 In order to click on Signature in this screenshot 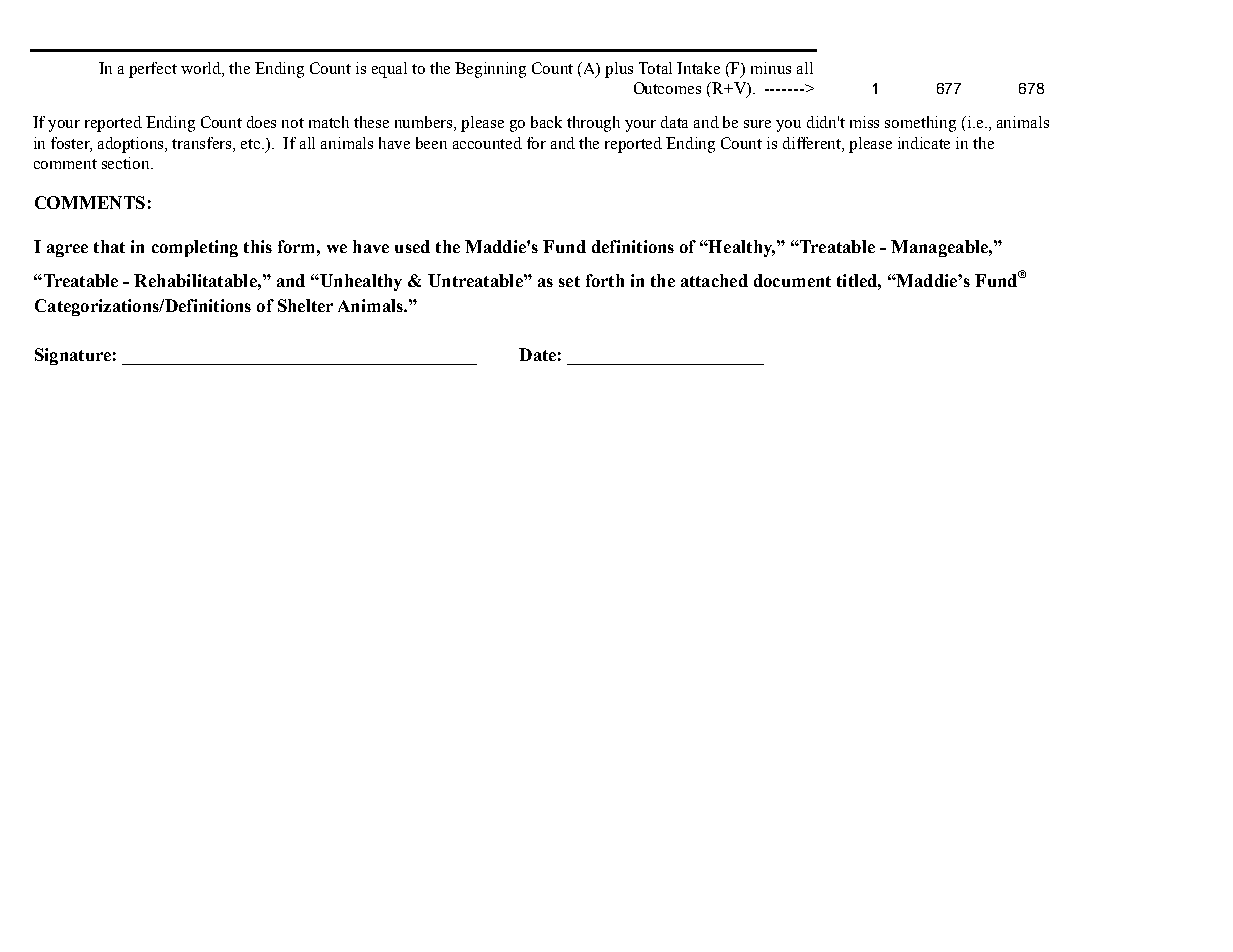, I will do `click(73, 356)`.
